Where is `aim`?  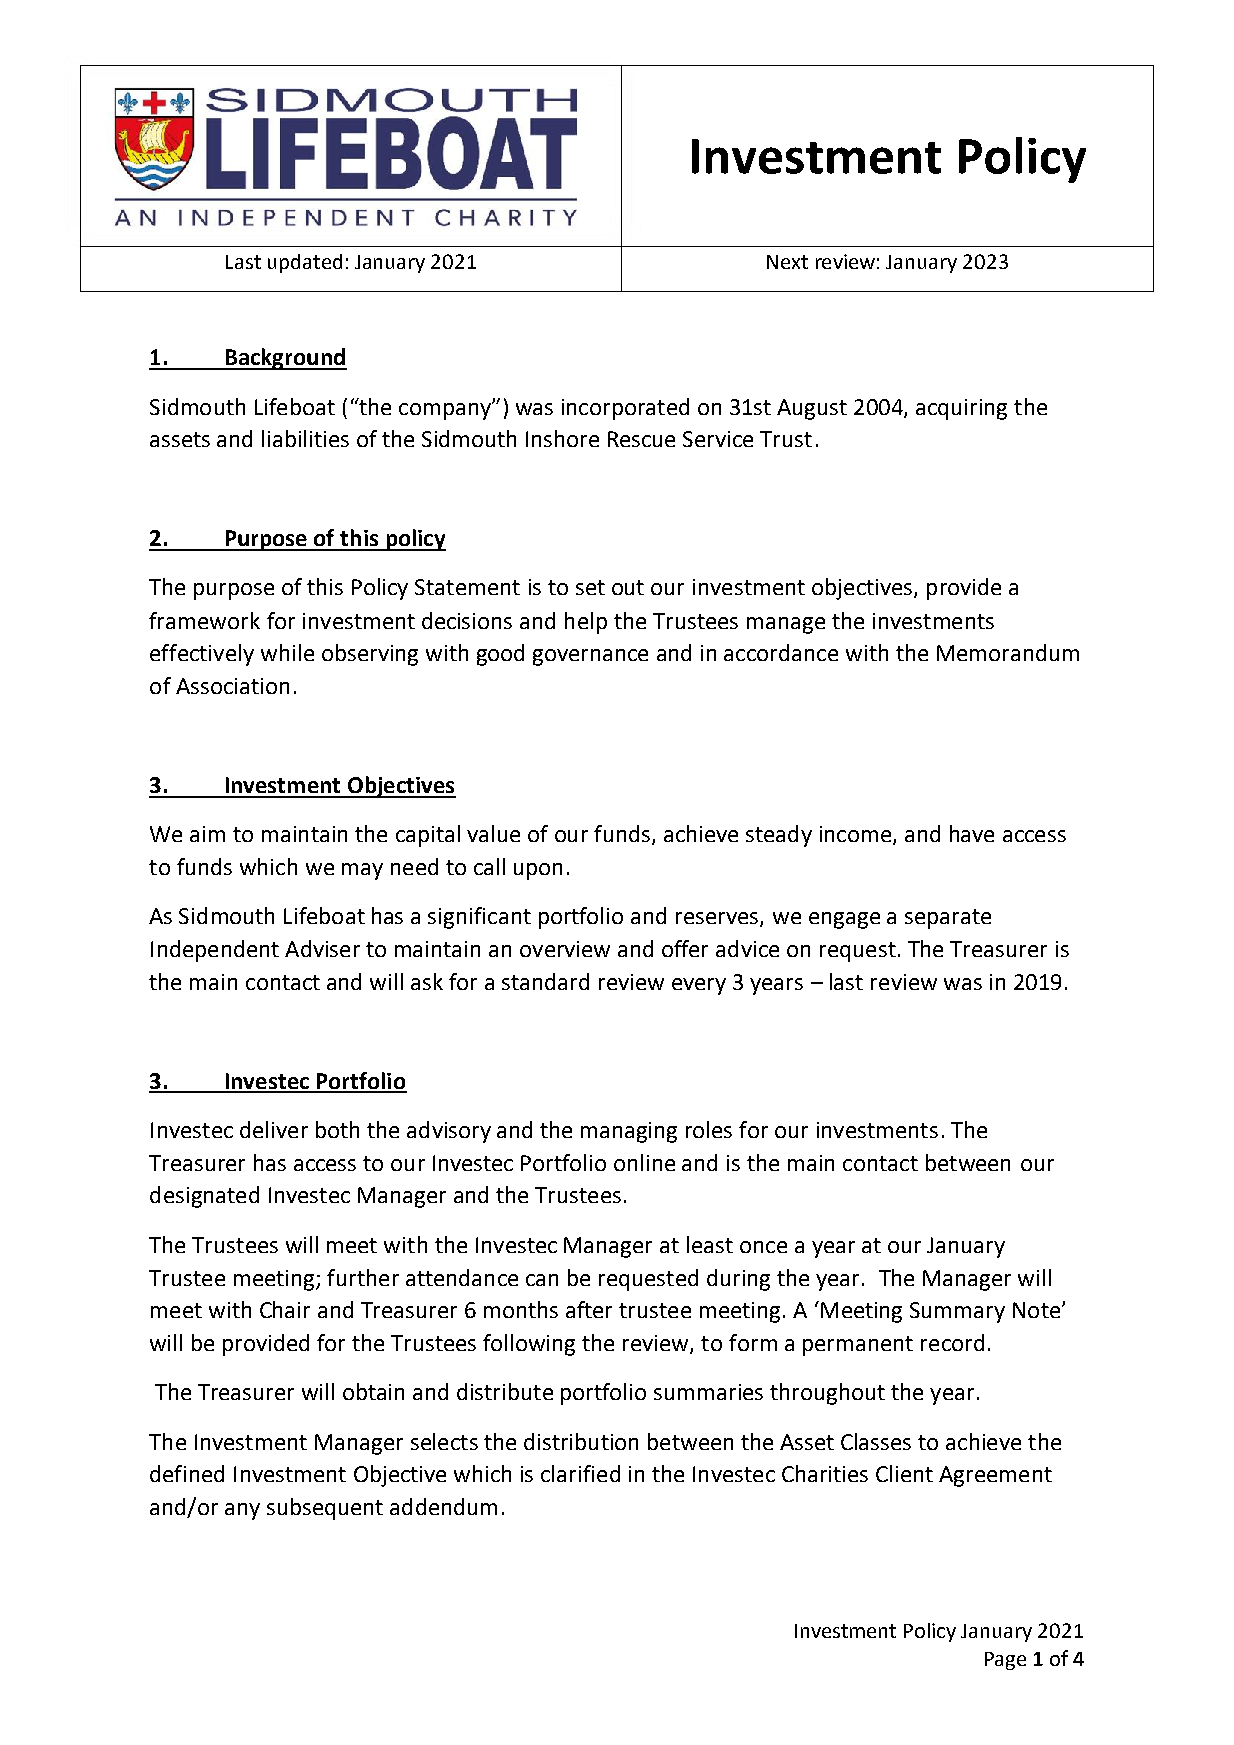 aim is located at coordinates (207, 834).
